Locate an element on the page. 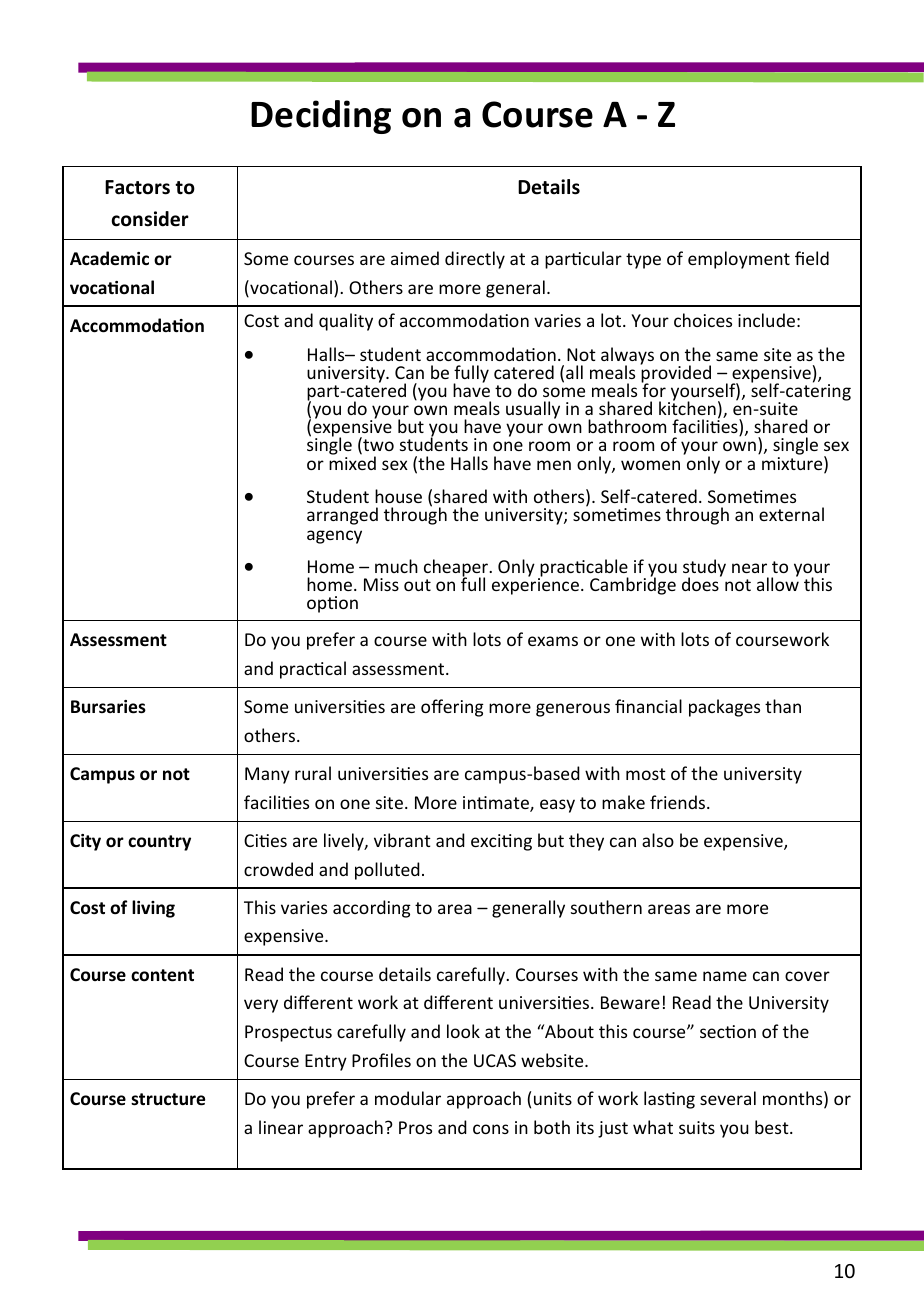  vibrant is located at coordinates (402, 840).
